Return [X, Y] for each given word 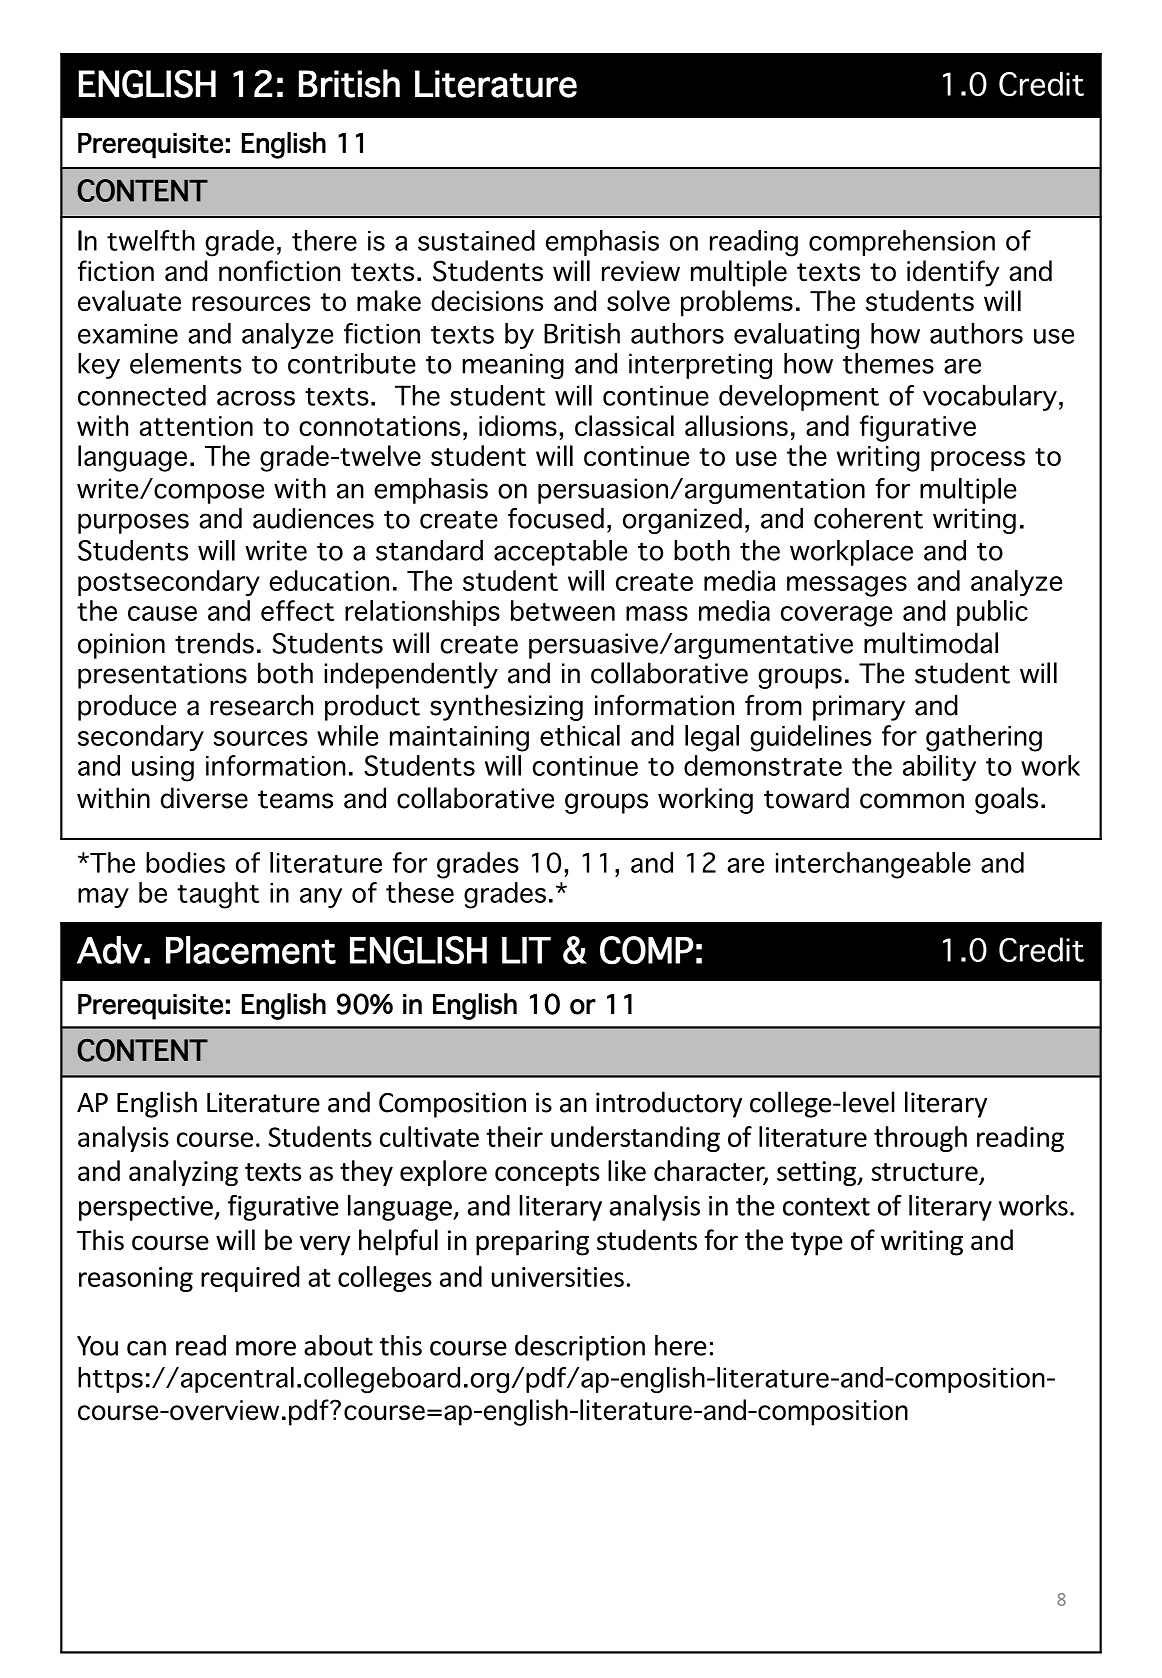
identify [953, 273]
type [817, 1244]
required [250, 1279]
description [580, 1348]
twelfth [151, 240]
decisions [487, 301]
